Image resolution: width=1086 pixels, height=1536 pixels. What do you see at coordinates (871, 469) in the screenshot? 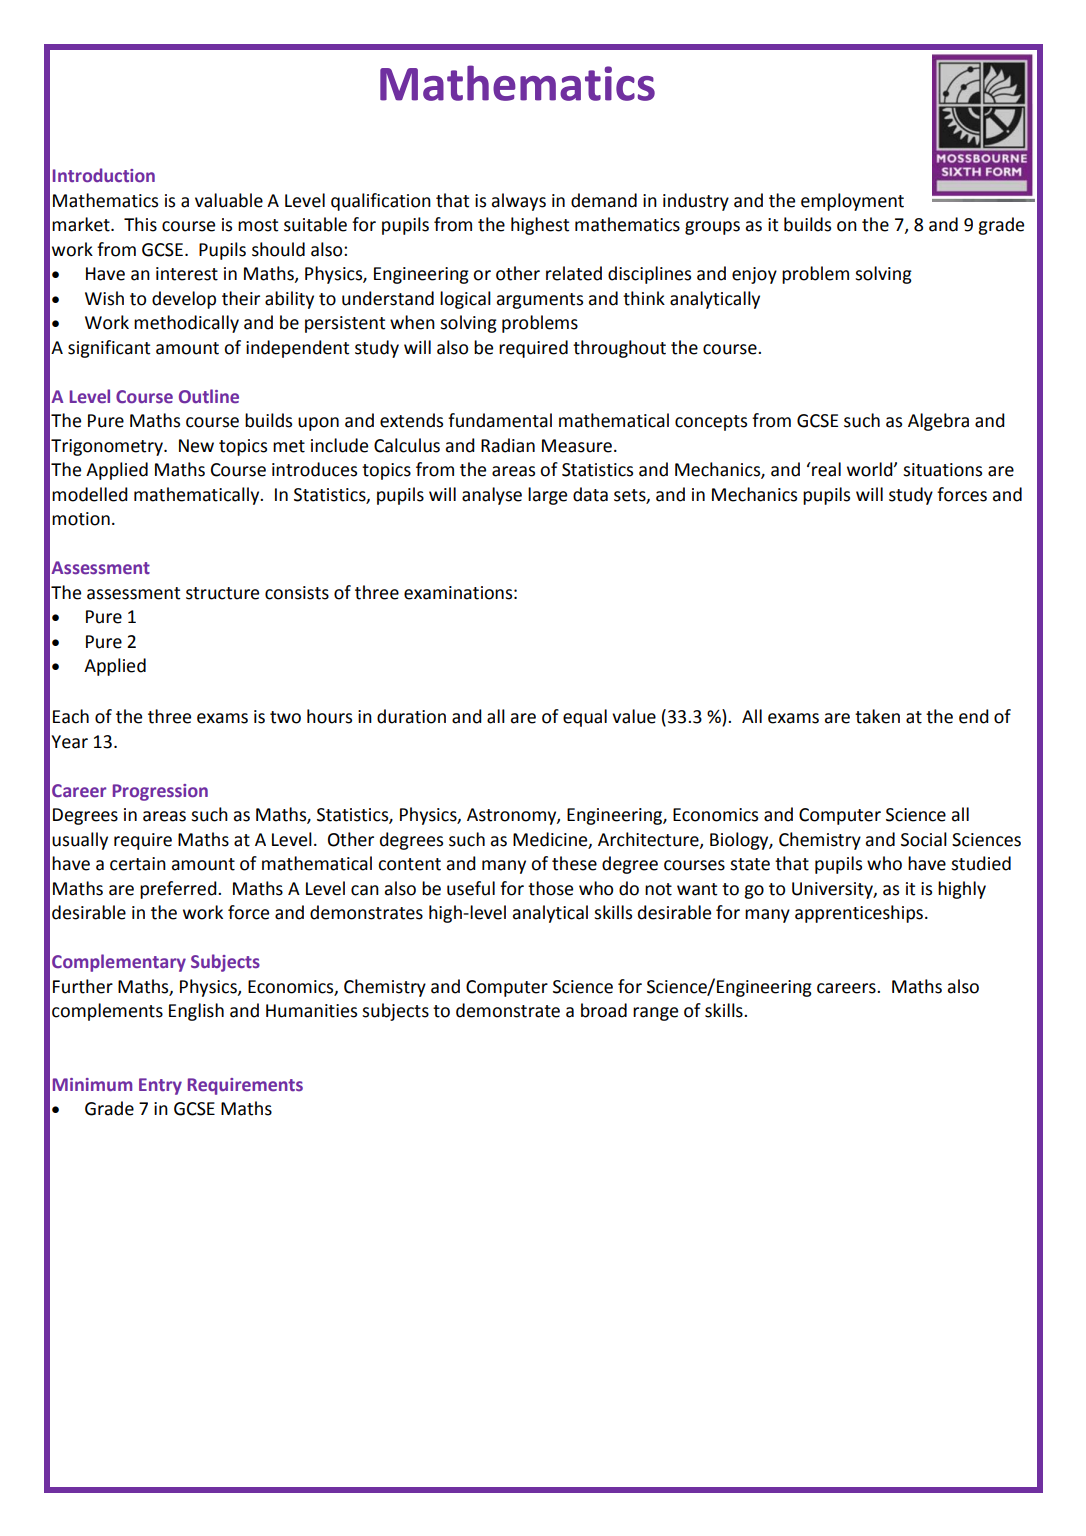
I see `world` at bounding box center [871, 469].
